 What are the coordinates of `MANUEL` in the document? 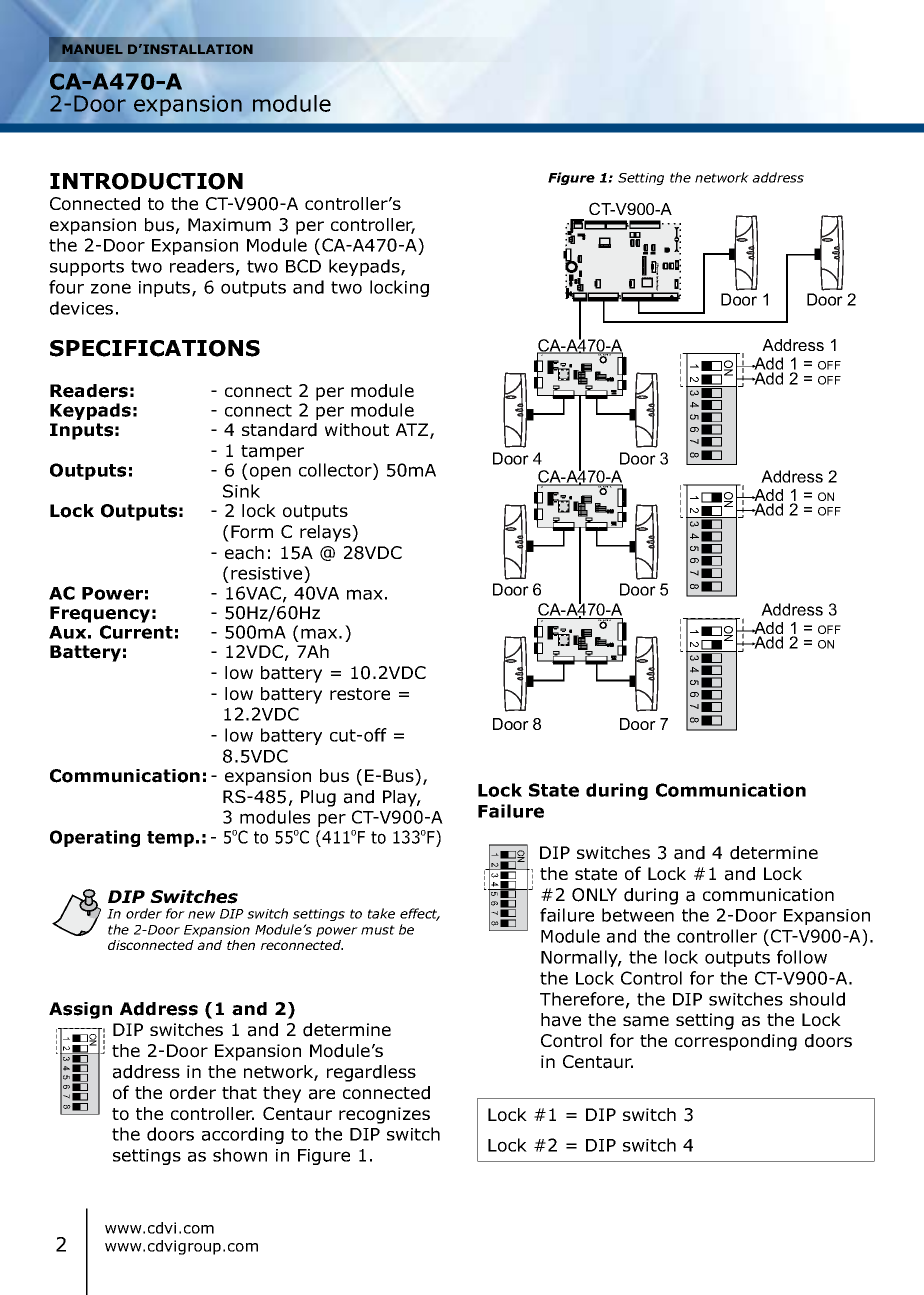 It's located at (92, 49).
